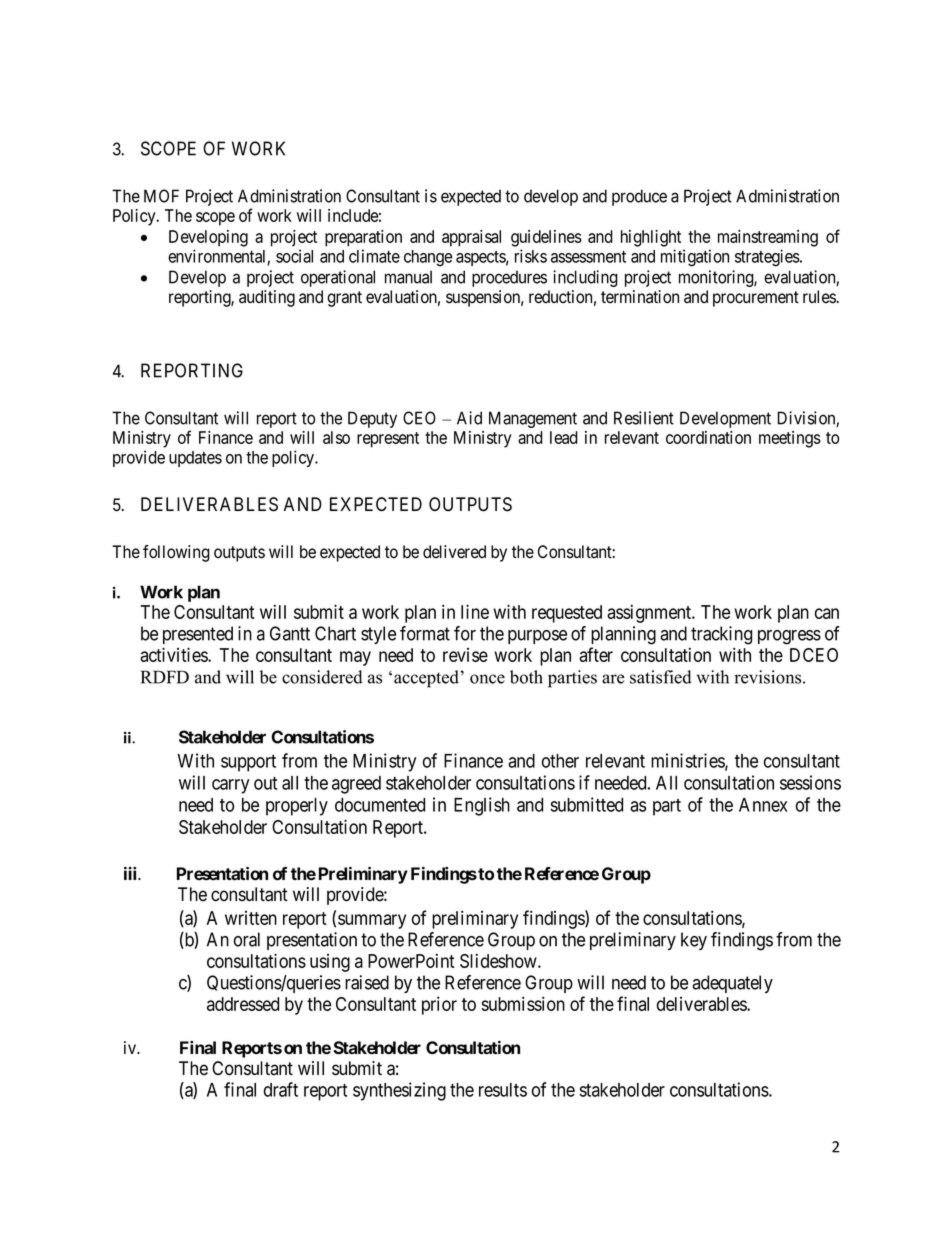 The image size is (952, 1233). What do you see at coordinates (708, 437) in the document?
I see `coordination` at bounding box center [708, 437].
